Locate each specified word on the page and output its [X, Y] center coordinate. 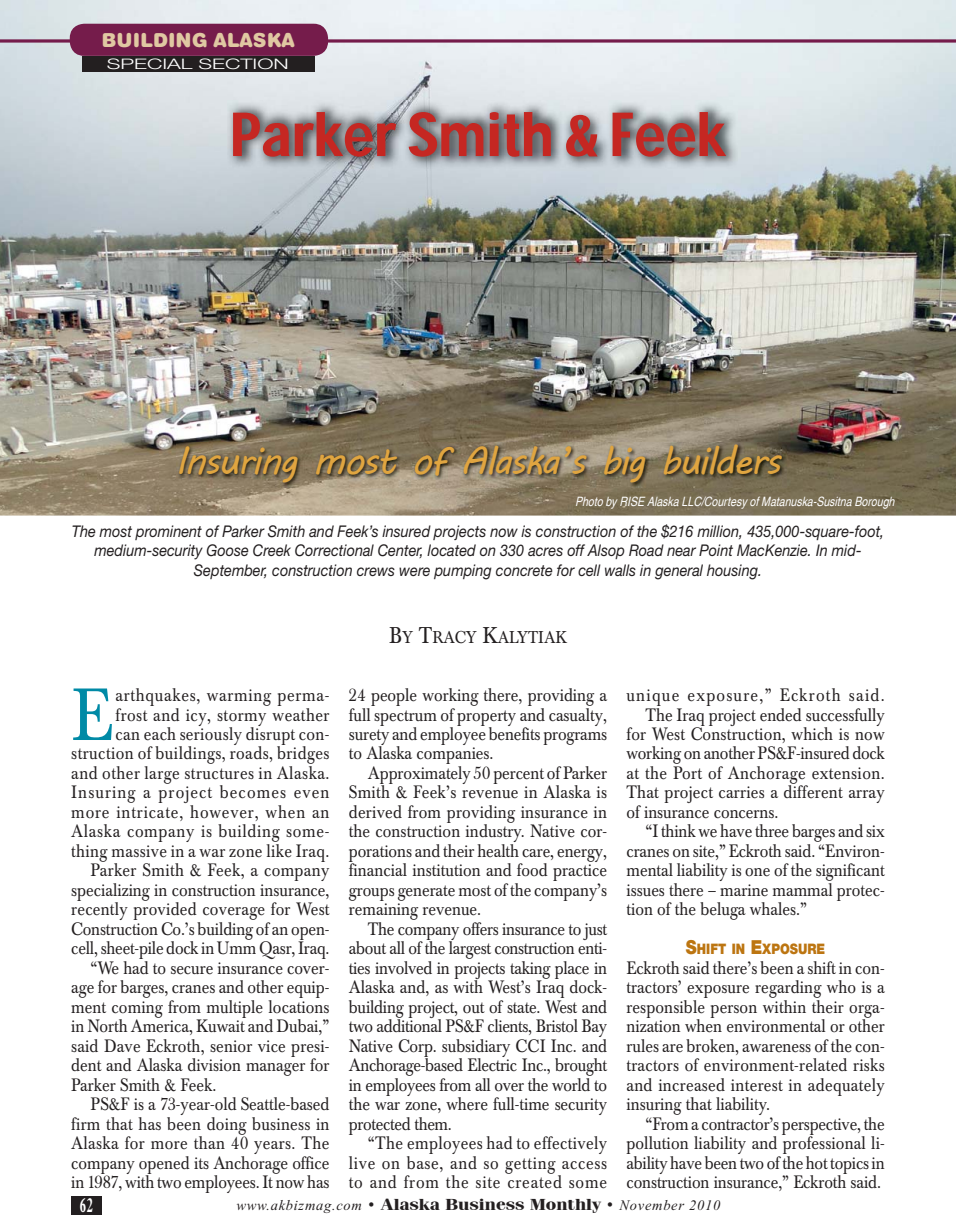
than [209, 1142]
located [451, 550]
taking [530, 971]
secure [192, 970]
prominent [168, 532]
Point [716, 550]
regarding [788, 990]
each [160, 734]
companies [454, 757]
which [812, 734]
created [534, 1181]
